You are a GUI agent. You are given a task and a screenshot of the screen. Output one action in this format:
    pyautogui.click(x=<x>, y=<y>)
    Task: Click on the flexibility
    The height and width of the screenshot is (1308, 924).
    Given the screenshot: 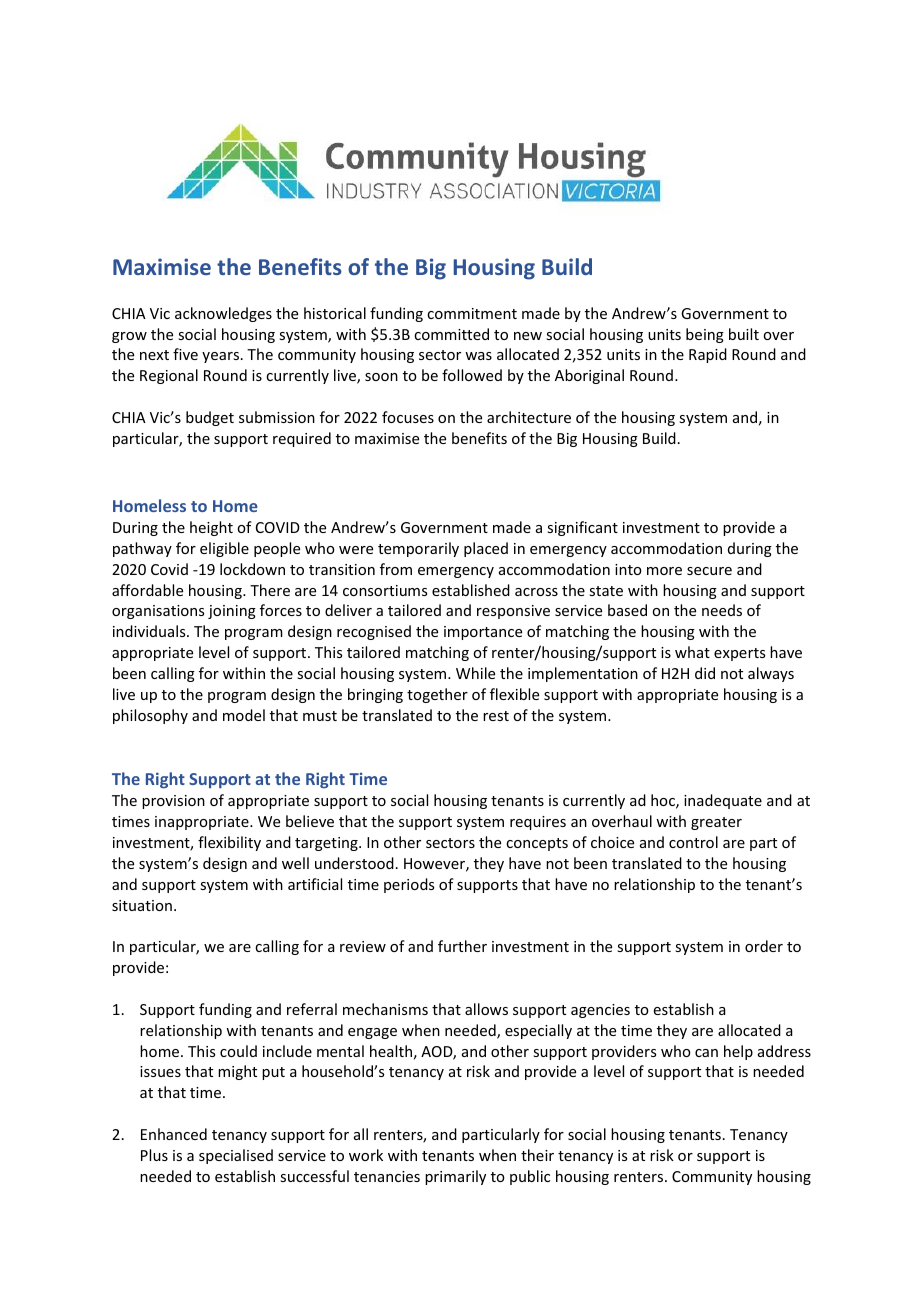 What is the action you would take?
    pyautogui.click(x=229, y=843)
